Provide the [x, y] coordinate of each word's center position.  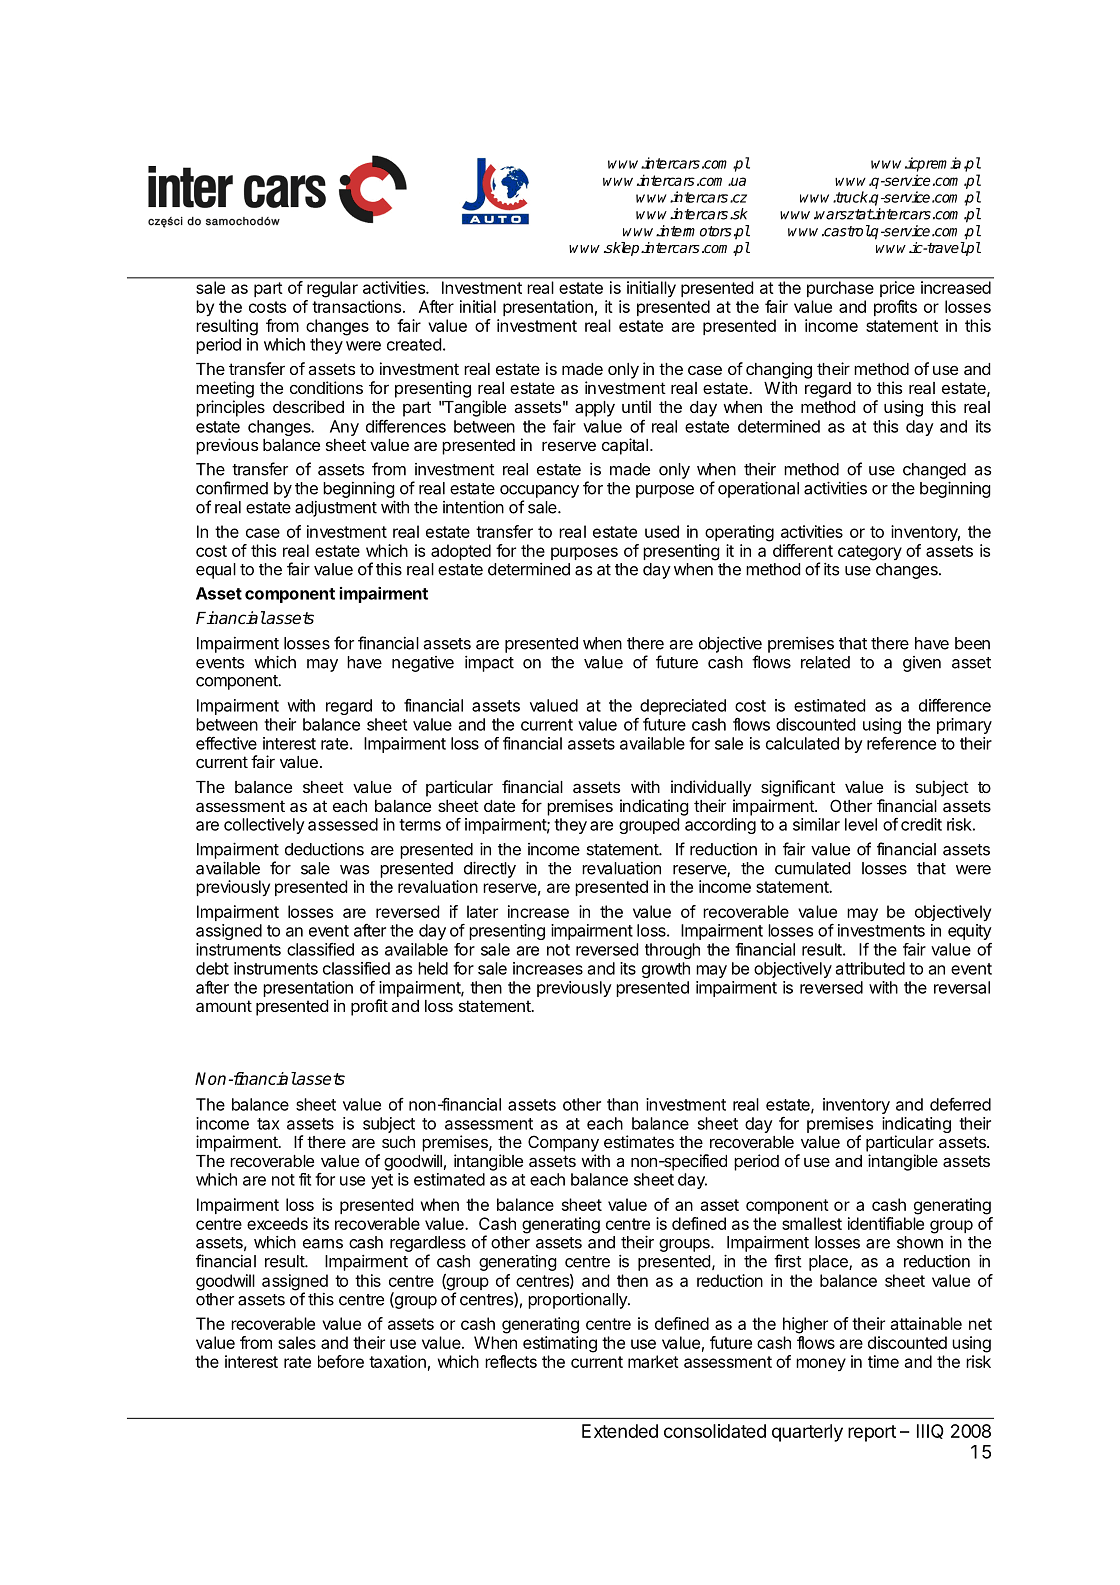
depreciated [683, 708]
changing [779, 370]
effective [226, 743]
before [341, 1361]
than [622, 1104]
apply [595, 409]
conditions [326, 387]
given [922, 664]
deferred [960, 1104]
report [872, 1433]
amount [224, 1006]
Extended [620, 1431]
